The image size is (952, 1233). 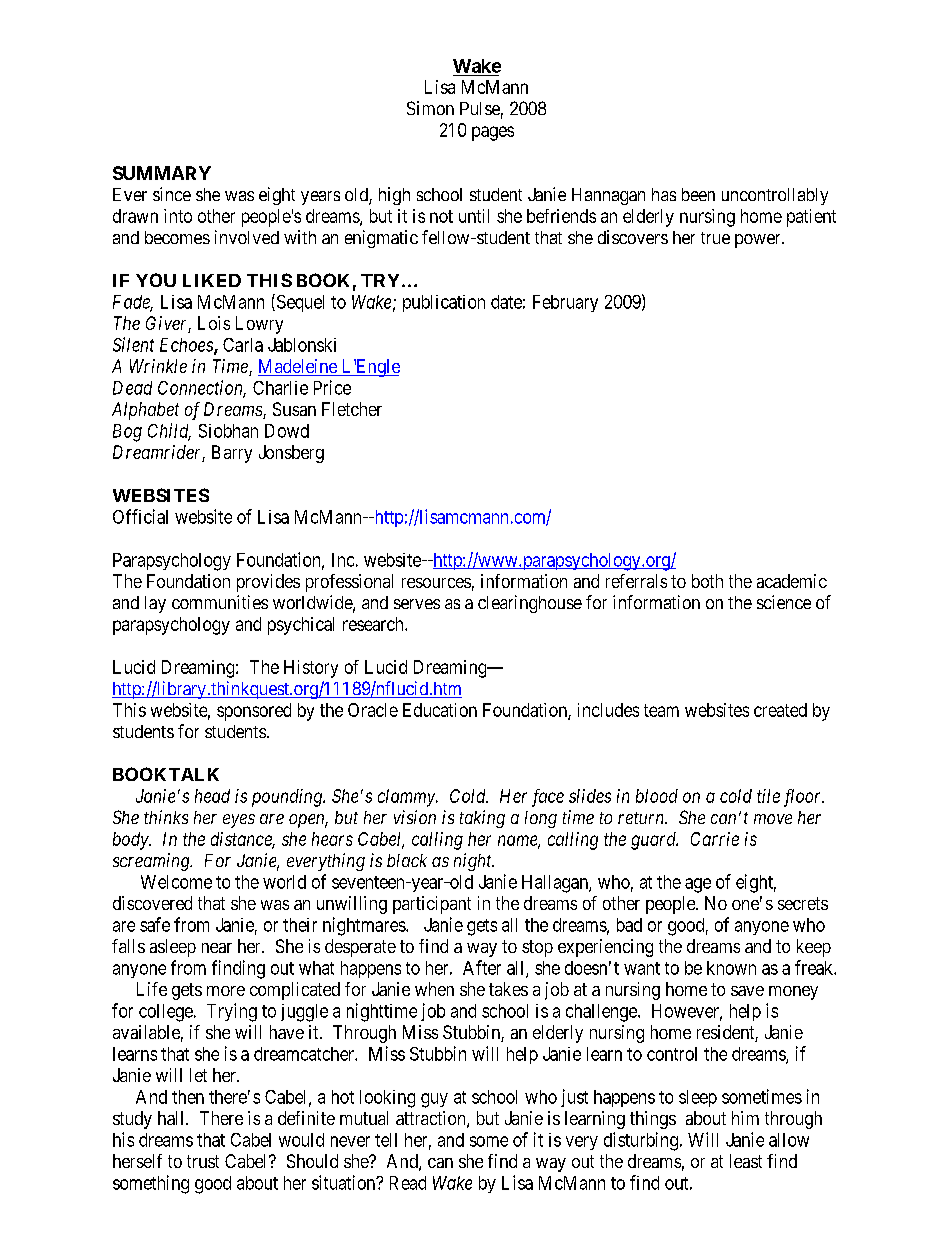 What do you see at coordinates (432, 905) in the document?
I see `participant` at bounding box center [432, 905].
